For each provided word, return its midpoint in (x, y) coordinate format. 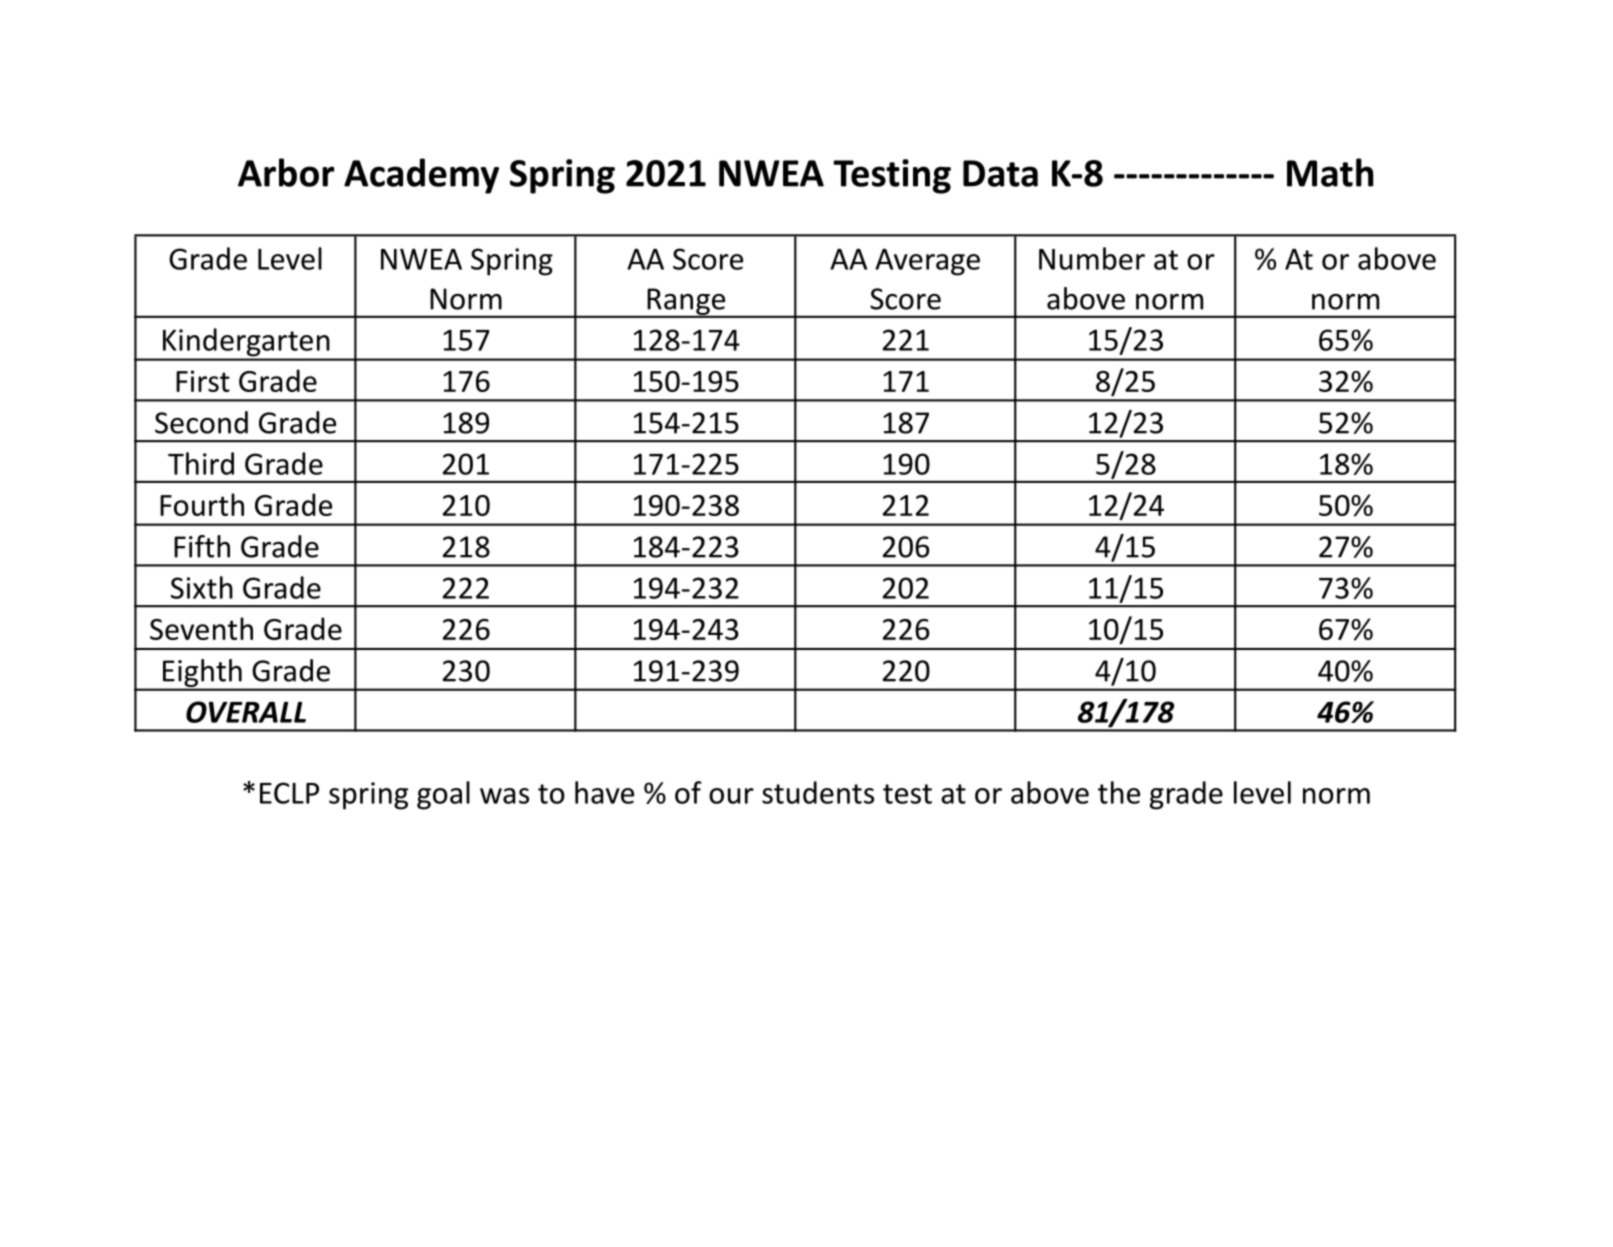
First (203, 381)
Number (1092, 258)
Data (1000, 173)
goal (443, 795)
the (1119, 792)
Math (1330, 172)
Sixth (202, 587)
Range (686, 302)
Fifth (202, 546)
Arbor (286, 172)
